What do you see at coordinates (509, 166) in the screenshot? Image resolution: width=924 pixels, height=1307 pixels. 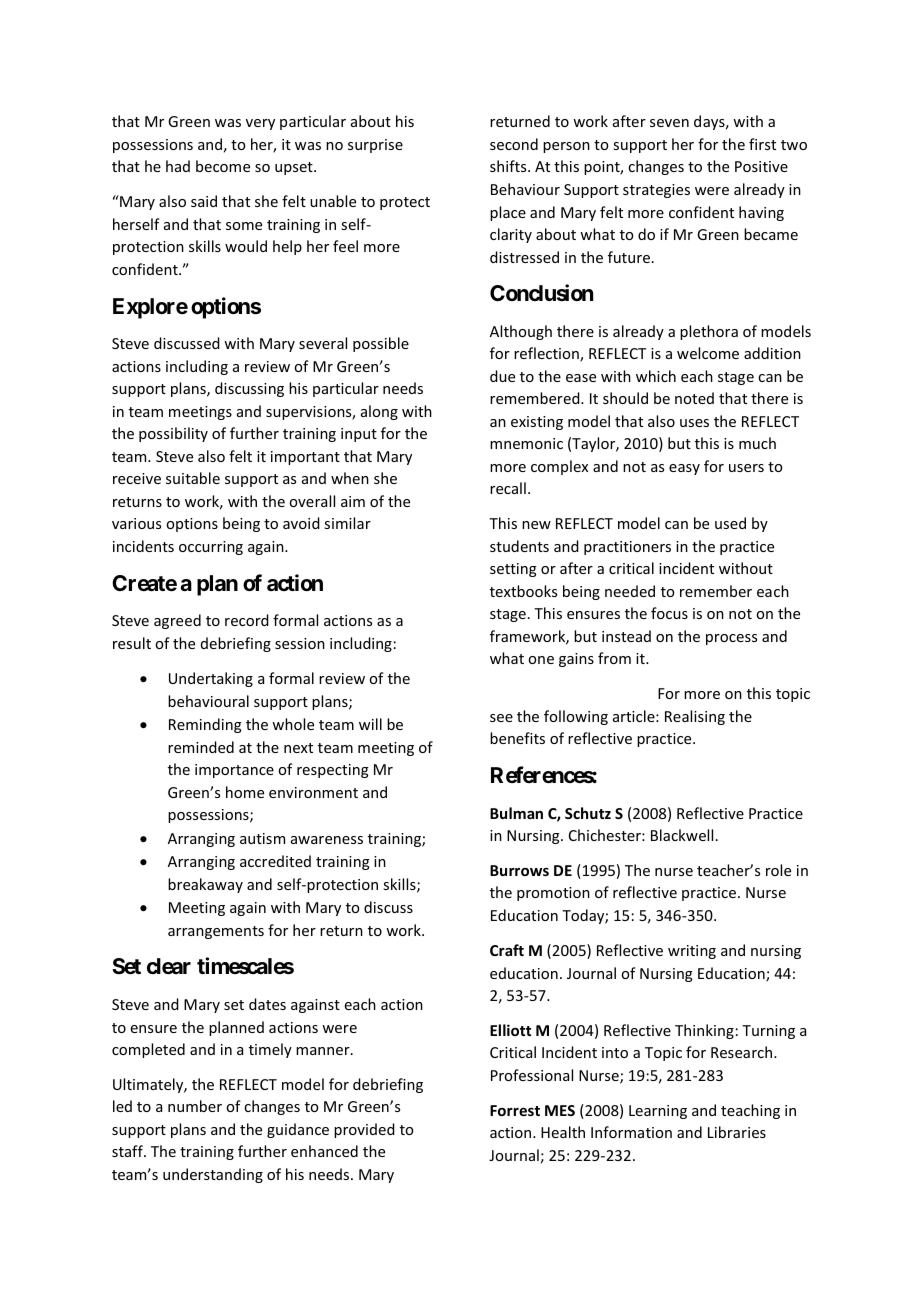 I see `shifts` at bounding box center [509, 166].
